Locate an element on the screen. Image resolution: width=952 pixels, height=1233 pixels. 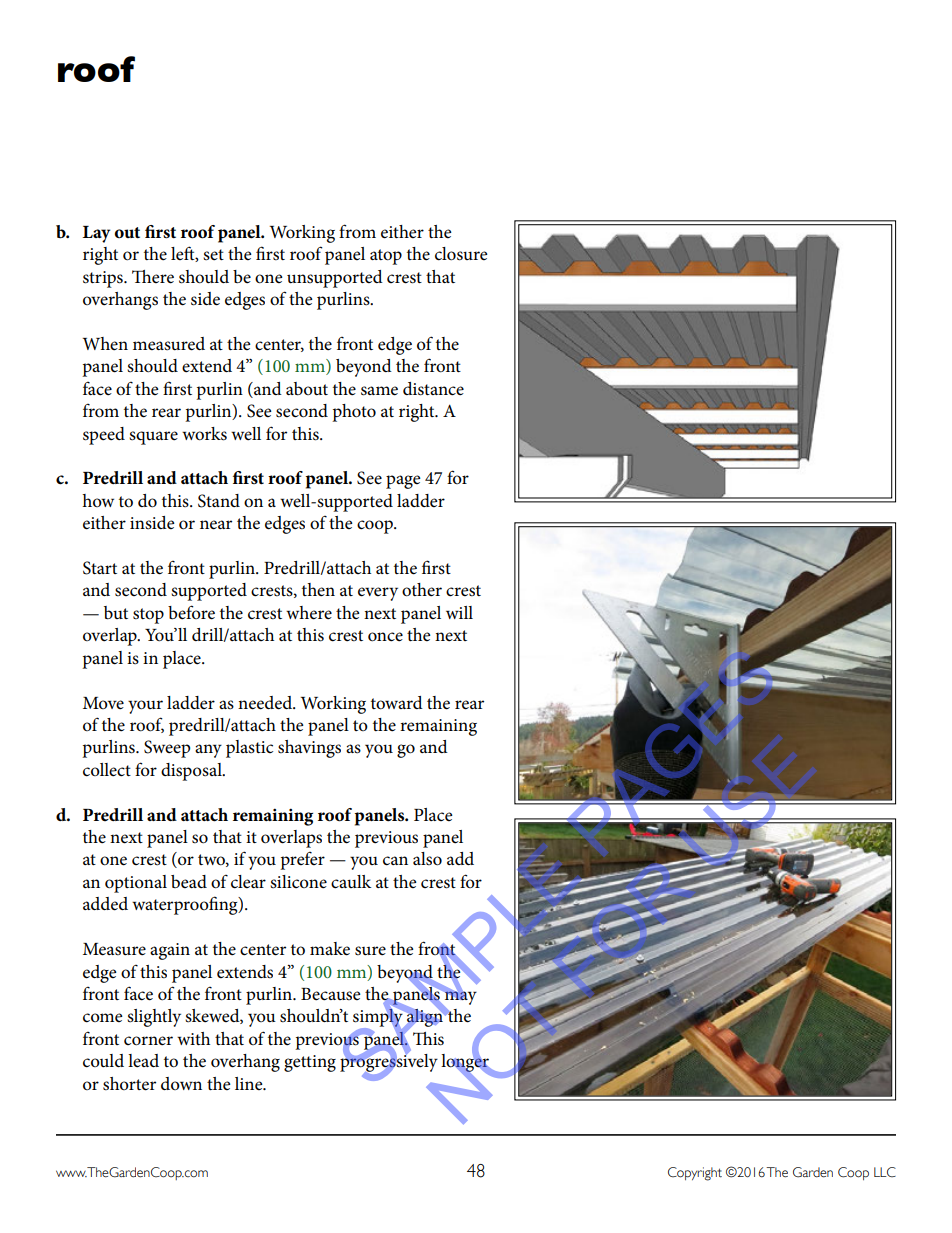
again is located at coordinates (170, 951).
